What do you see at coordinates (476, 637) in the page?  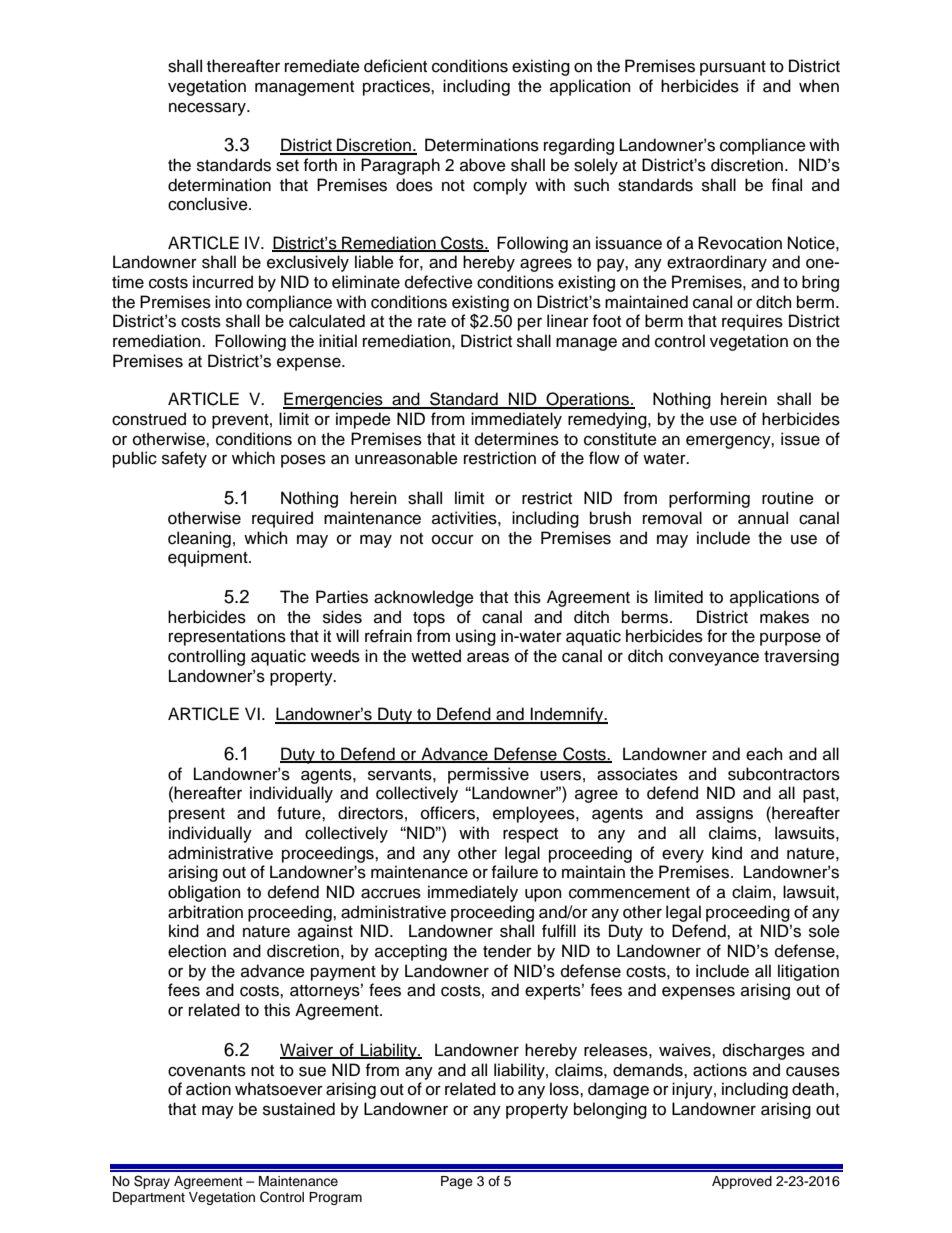 I see `using` at bounding box center [476, 637].
